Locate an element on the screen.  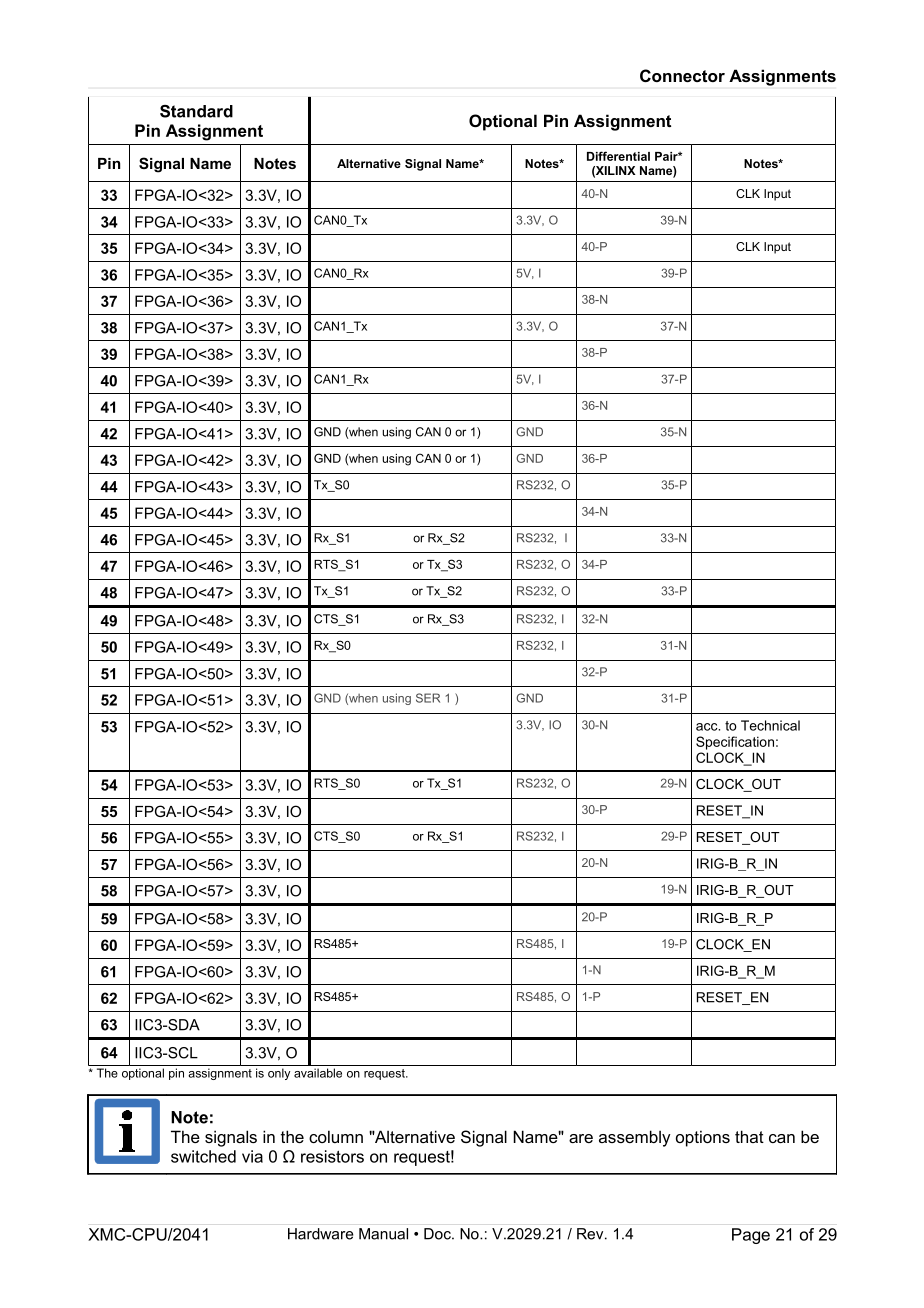
column is located at coordinates (336, 1136).
